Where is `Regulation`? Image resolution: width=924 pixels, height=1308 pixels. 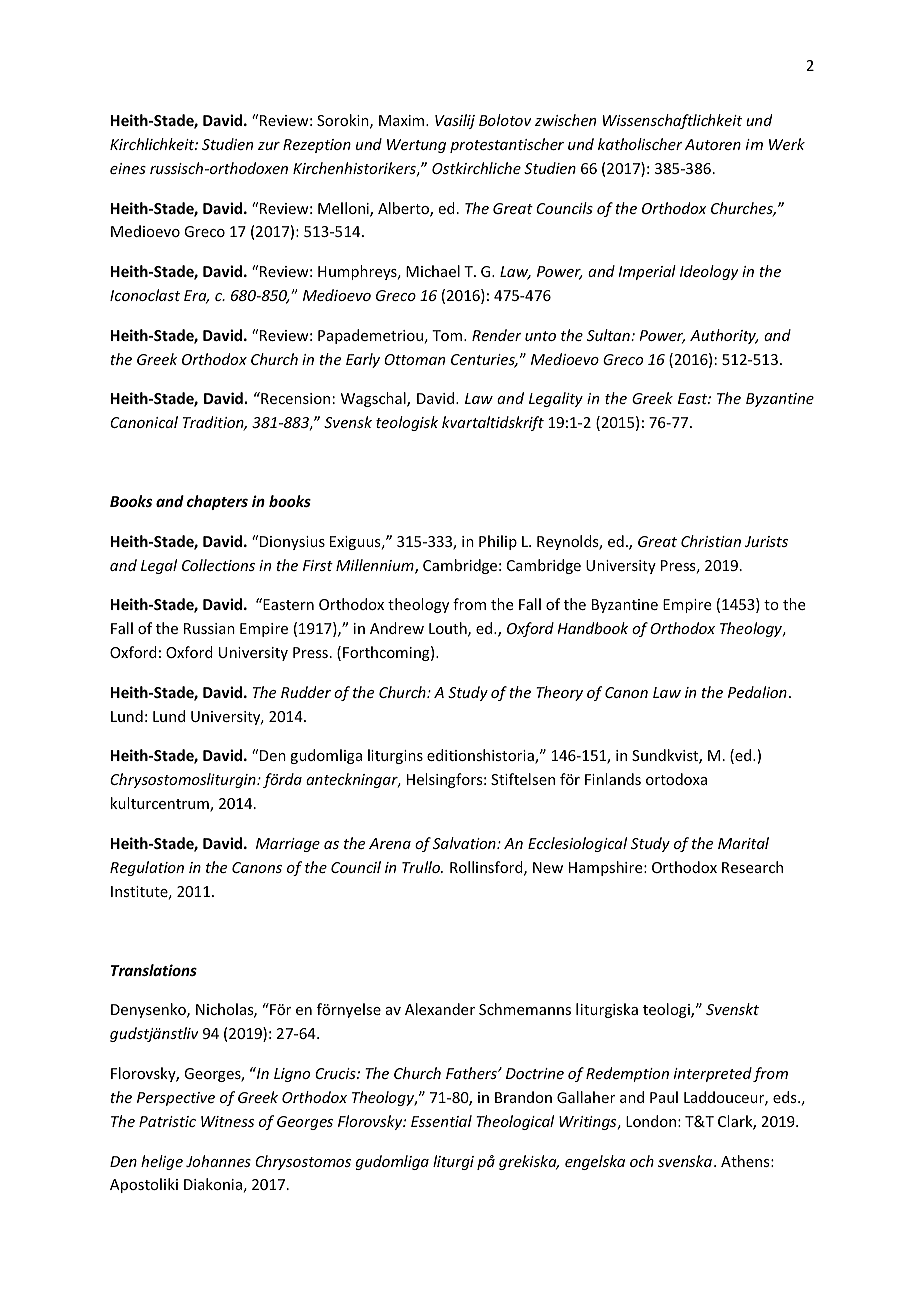
Regulation is located at coordinates (147, 868).
